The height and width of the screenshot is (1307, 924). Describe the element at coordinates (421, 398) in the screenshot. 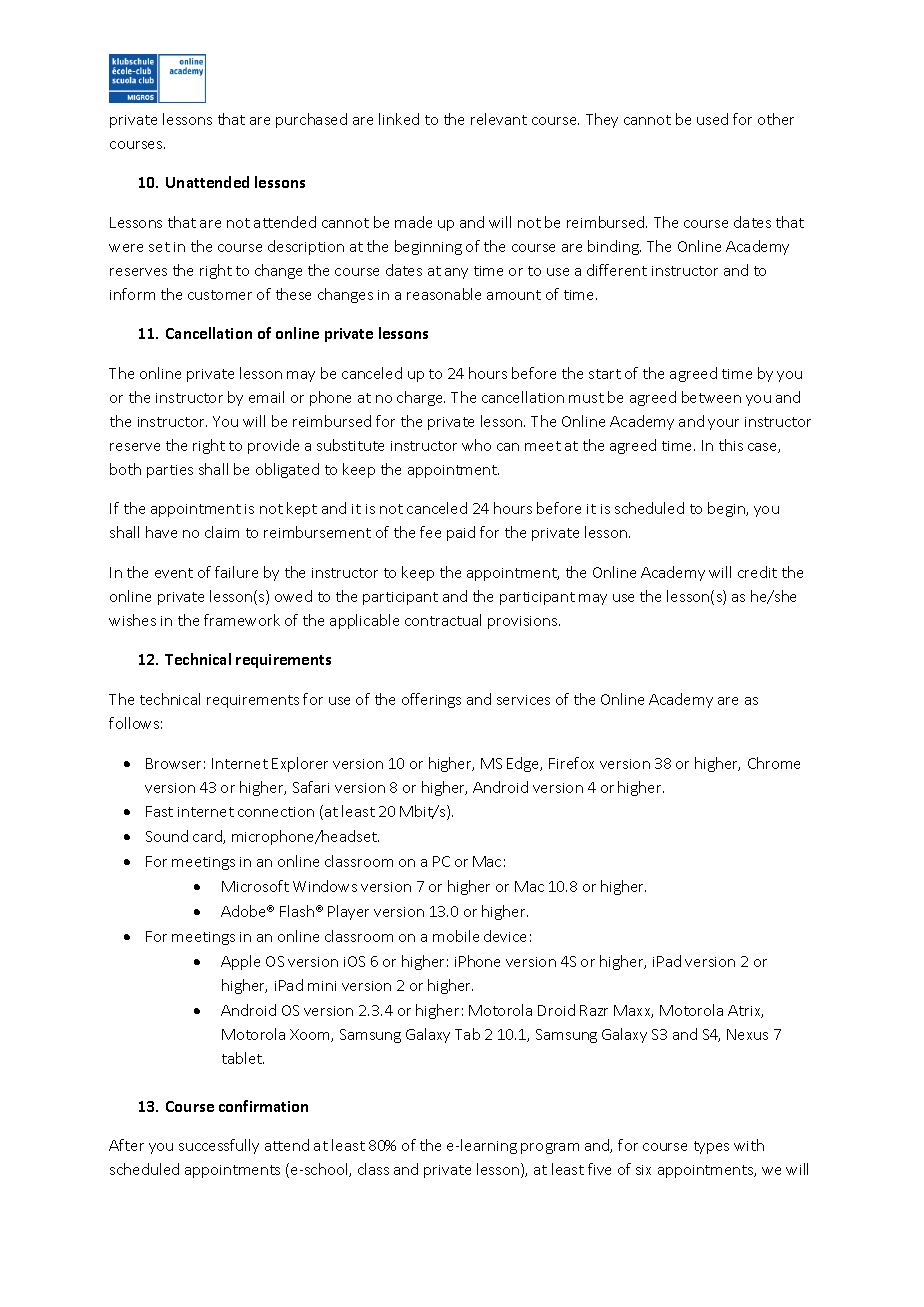

I see `charge` at that location.
